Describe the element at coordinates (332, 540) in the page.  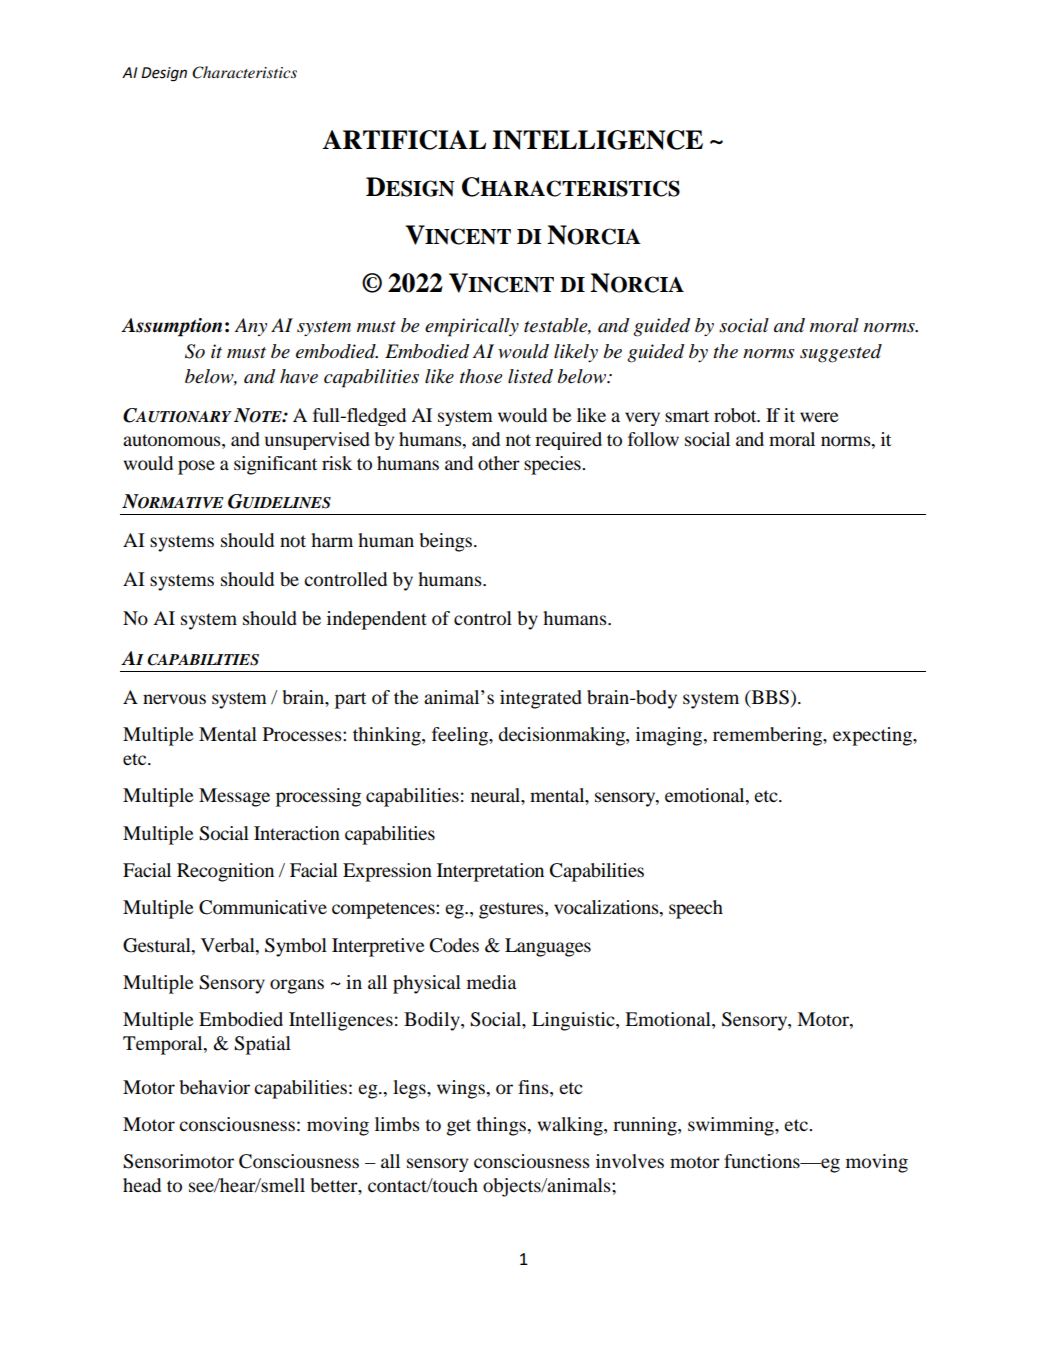
I see `harm` at that location.
